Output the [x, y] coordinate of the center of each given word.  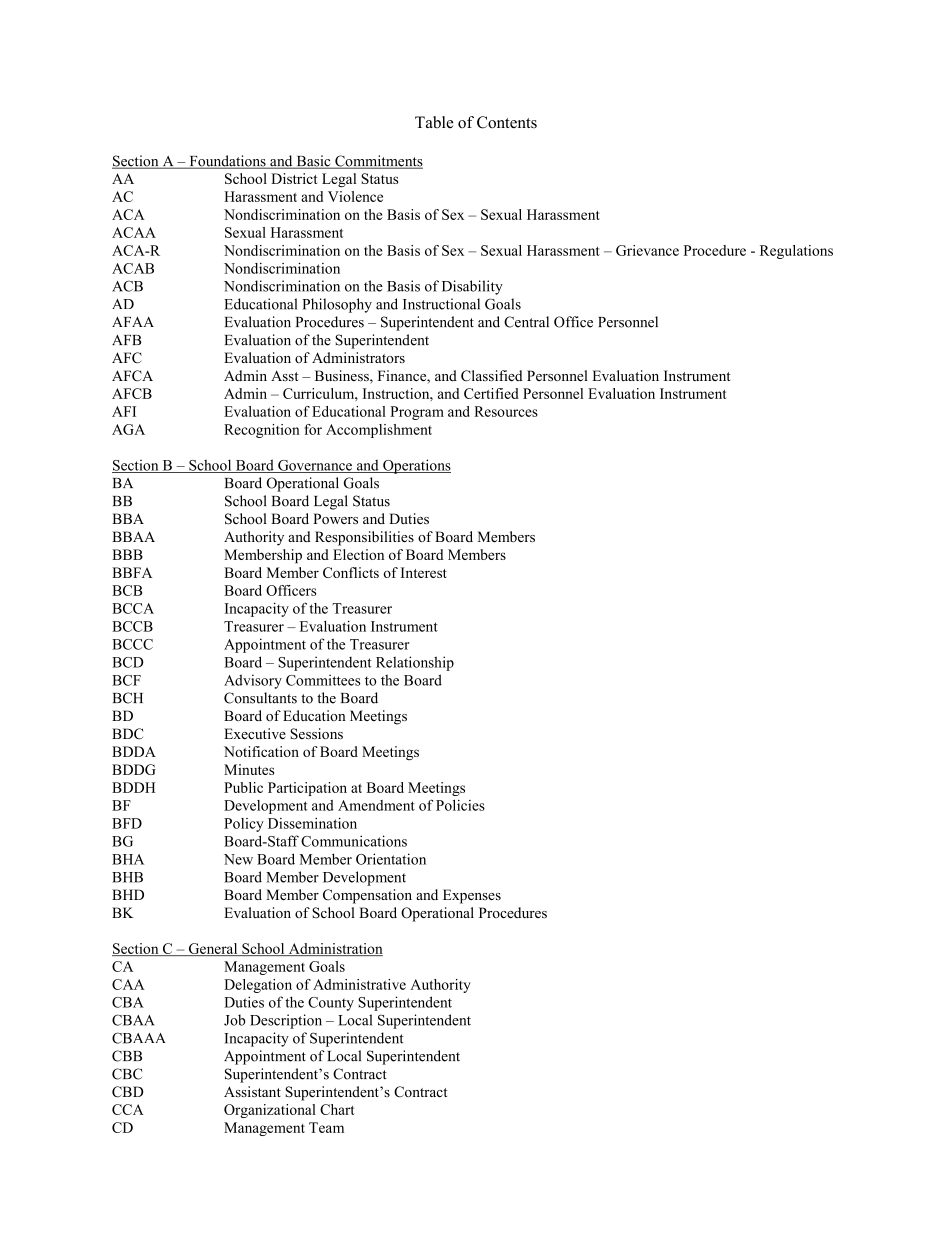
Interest [424, 572]
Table [434, 122]
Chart [337, 1109]
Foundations [227, 162]
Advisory [253, 681]
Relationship [415, 663]
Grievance [647, 250]
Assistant [252, 1091]
